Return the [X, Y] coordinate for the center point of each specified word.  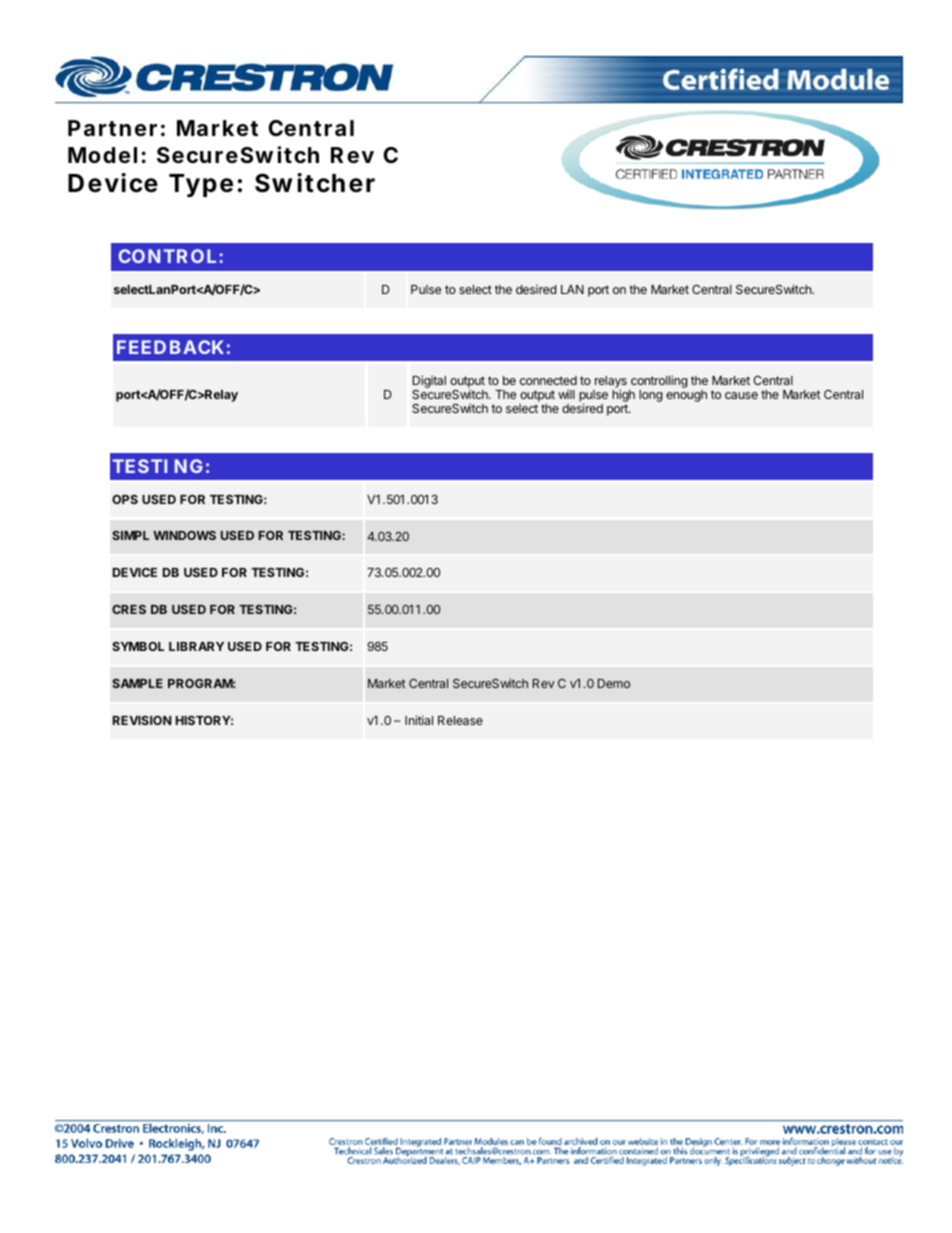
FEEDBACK [170, 347]
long [651, 396]
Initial [419, 720]
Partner [112, 128]
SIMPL [130, 535]
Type [201, 185]
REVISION [142, 720]
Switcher [315, 183]
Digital [429, 381]
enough [686, 396]
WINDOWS [184, 535]
